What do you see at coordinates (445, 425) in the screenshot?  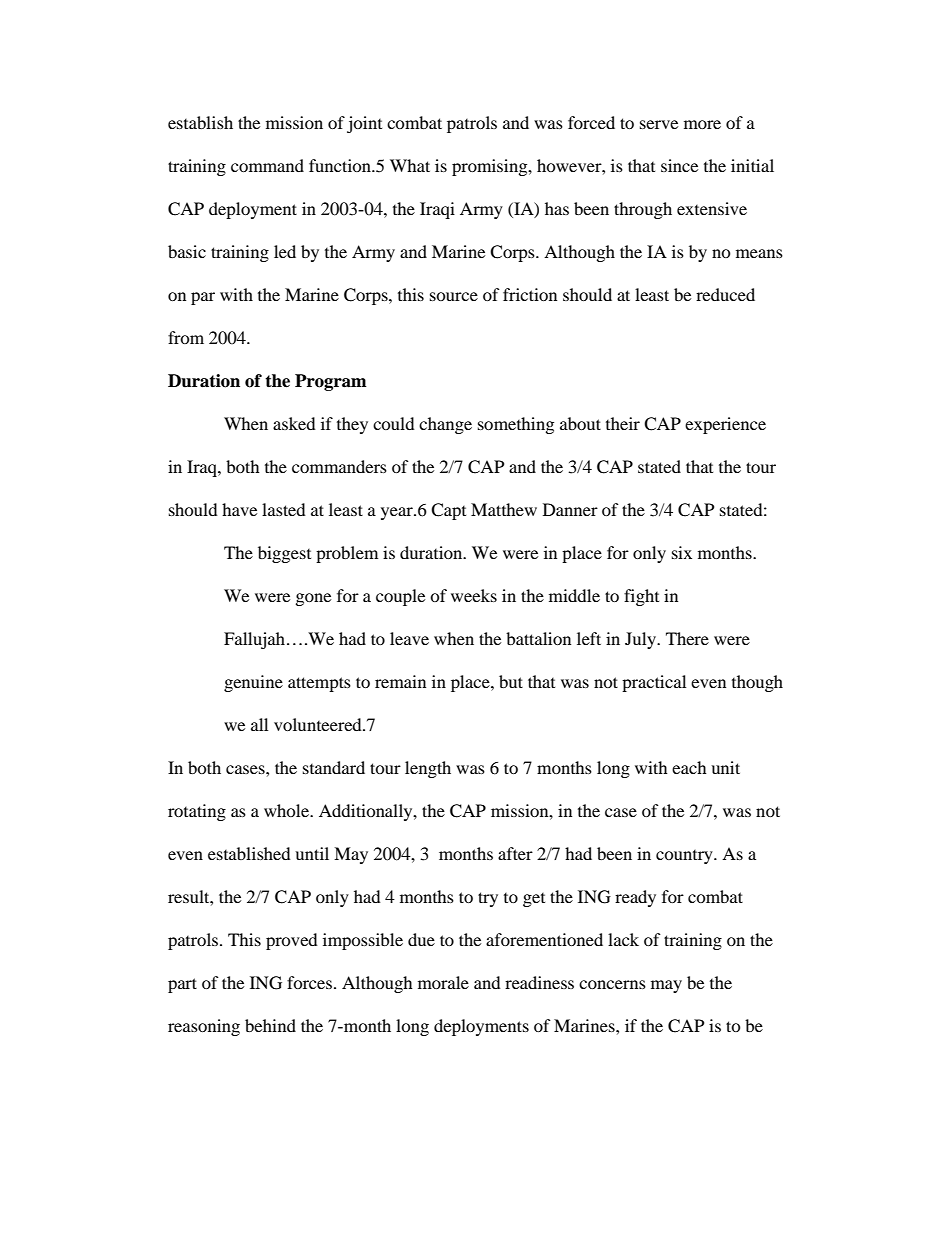 I see `change` at bounding box center [445, 425].
